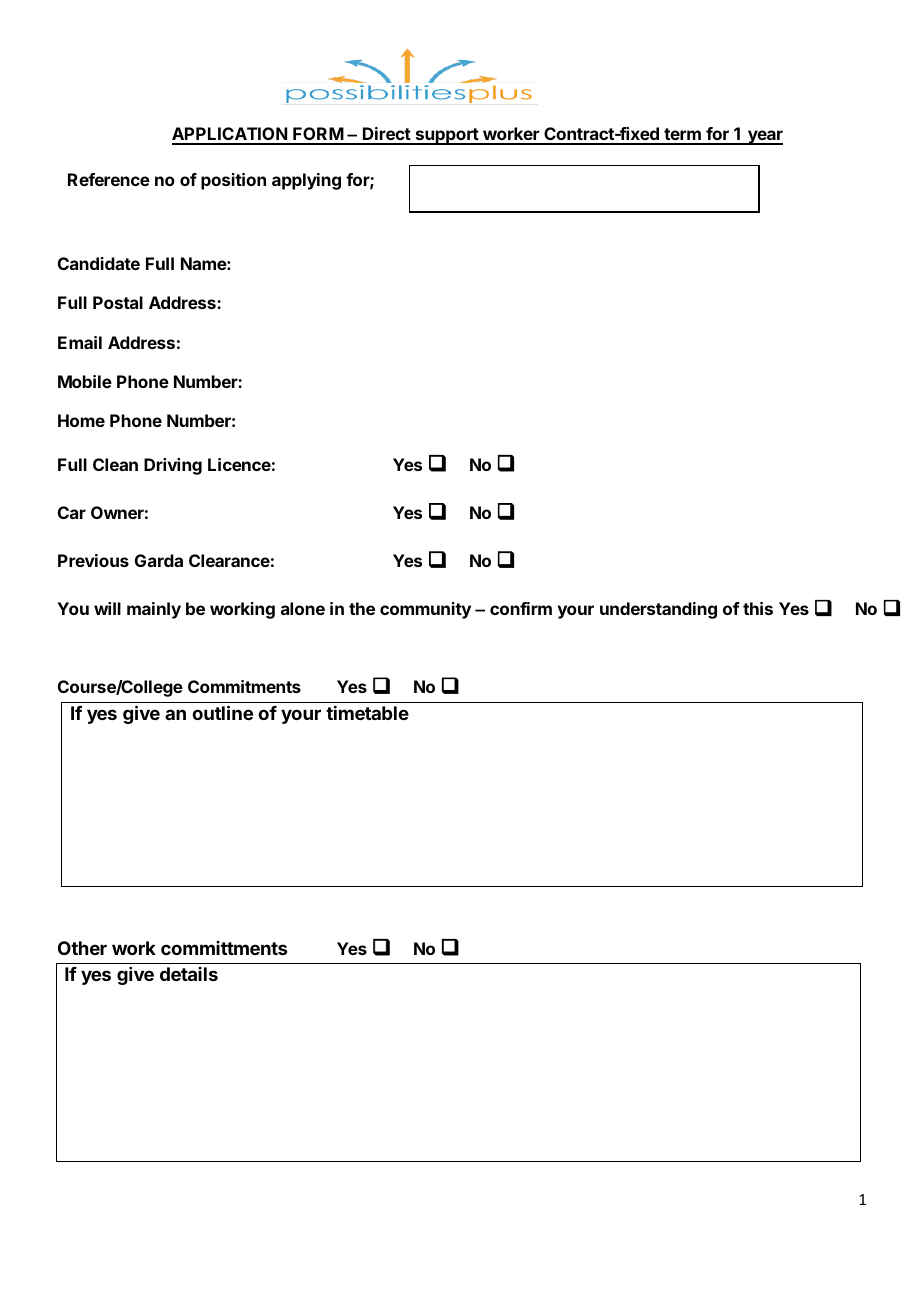 The height and width of the image is (1308, 924). I want to click on Reference, so click(109, 179).
